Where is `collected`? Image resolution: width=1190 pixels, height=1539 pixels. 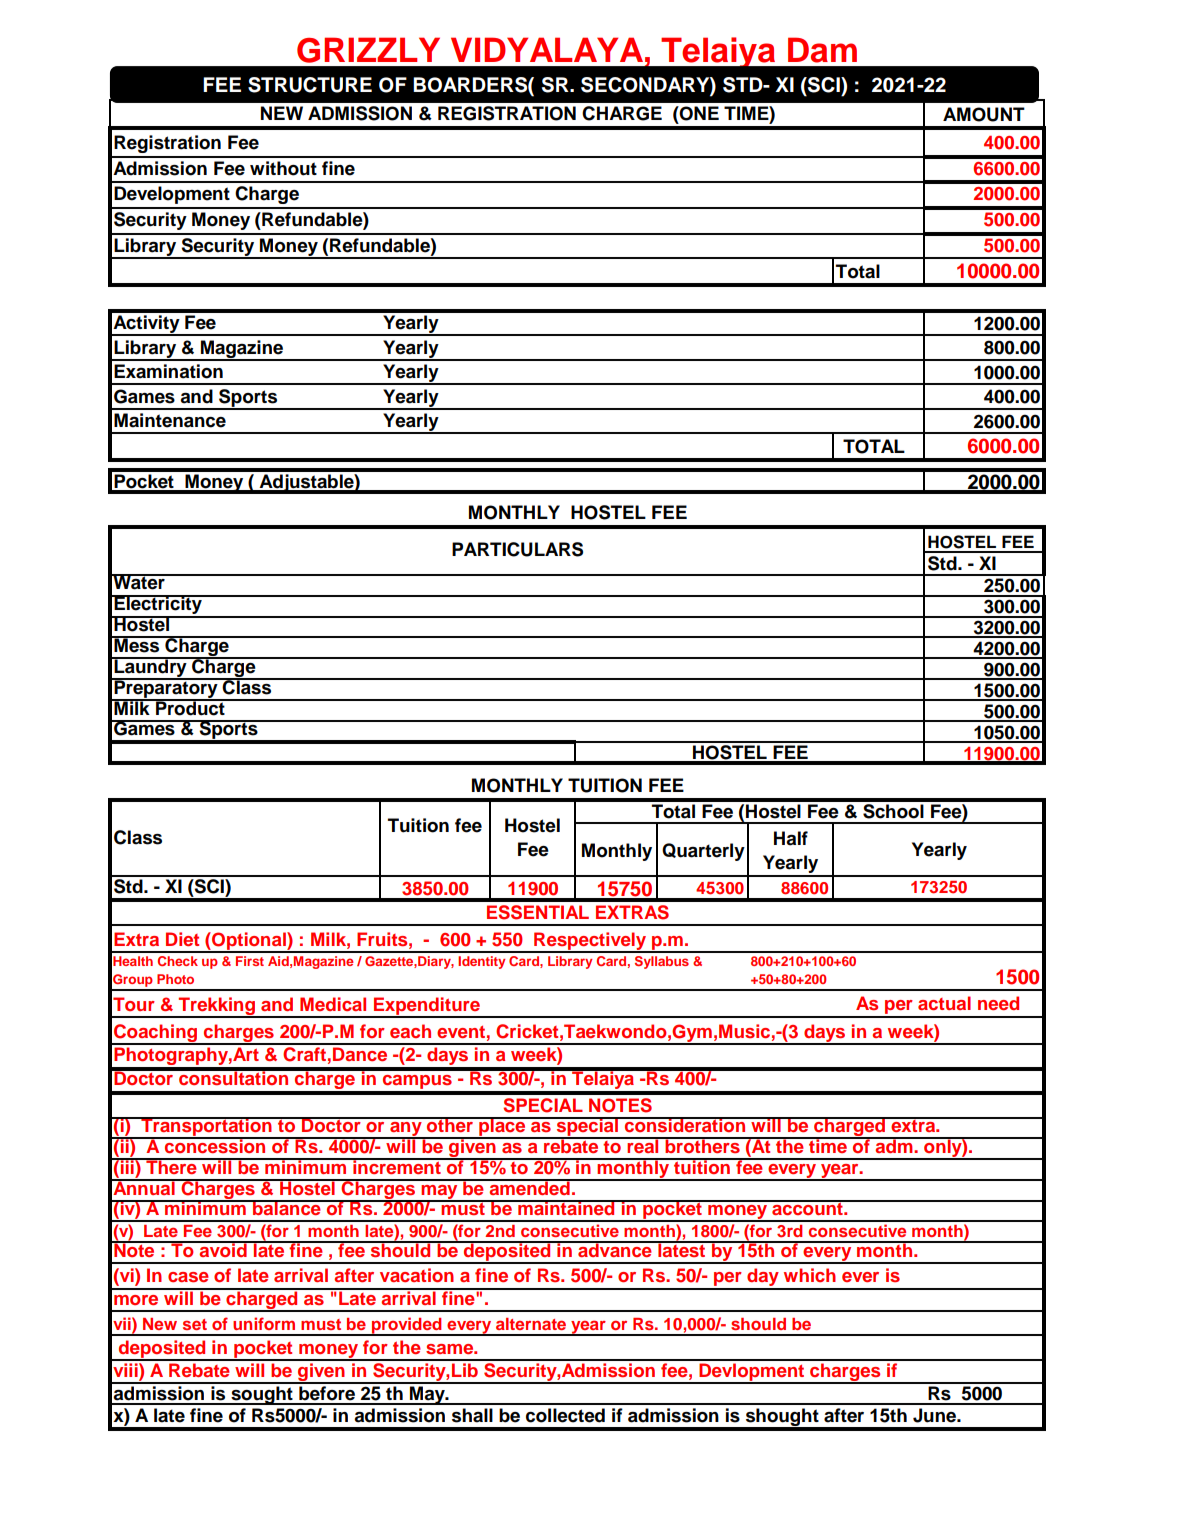 collected is located at coordinates (565, 1415).
